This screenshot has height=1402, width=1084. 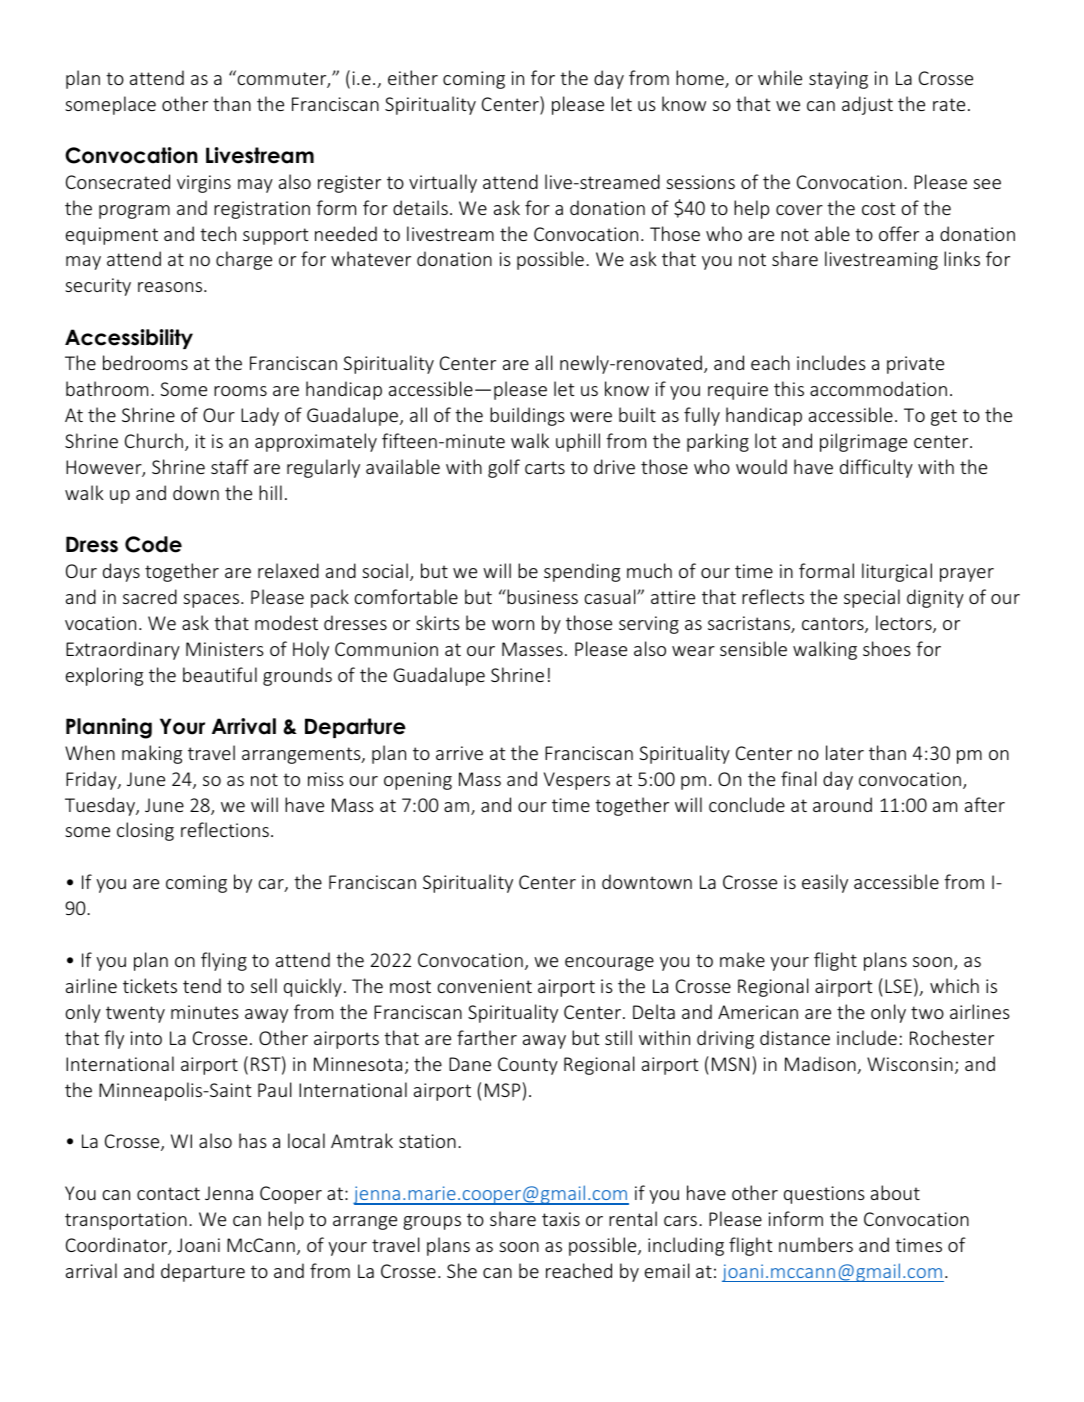 I want to click on adjust, so click(x=867, y=105).
